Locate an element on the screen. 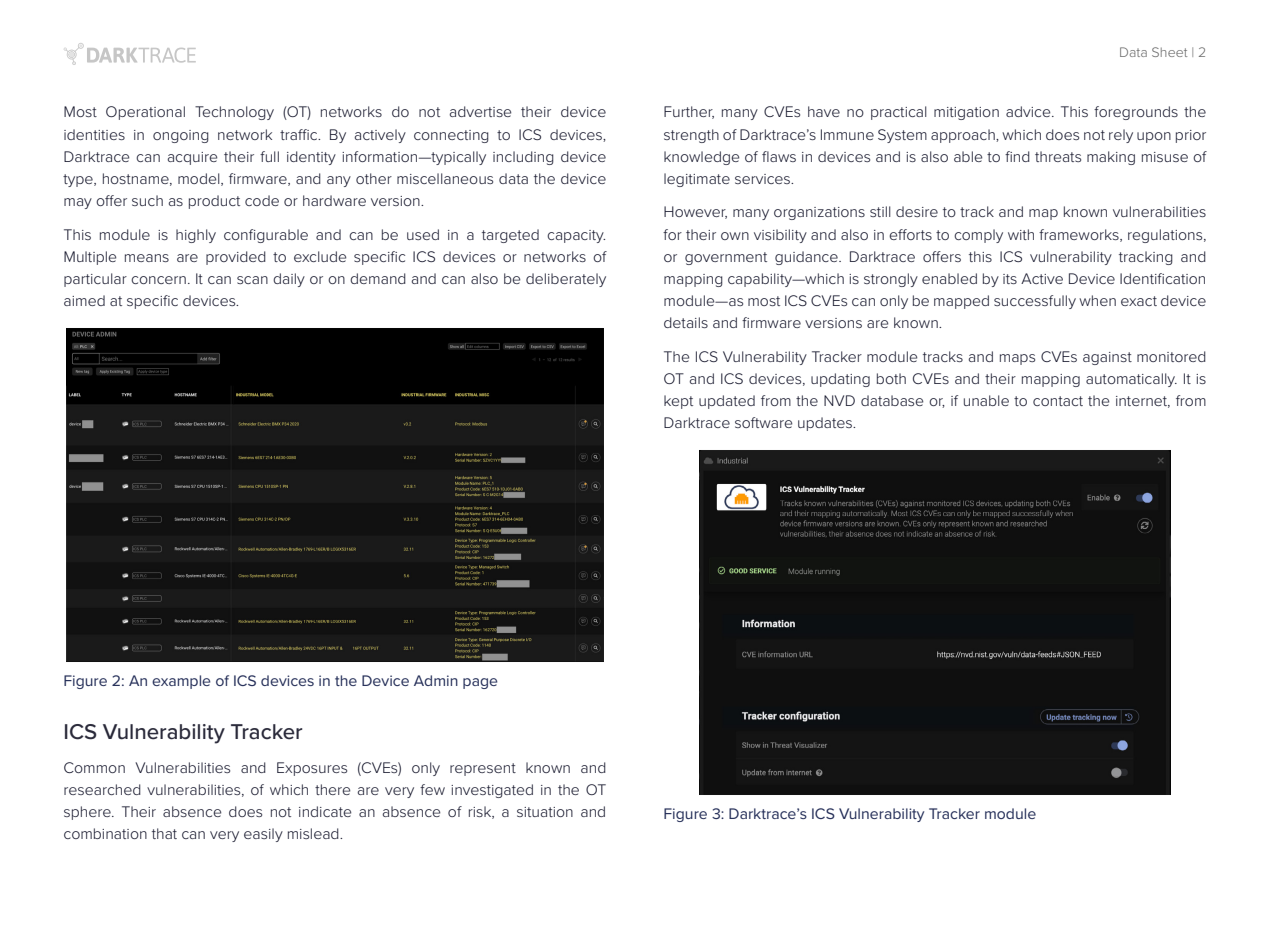 This screenshot has width=1270, height=952. Further is located at coordinates (689, 112).
